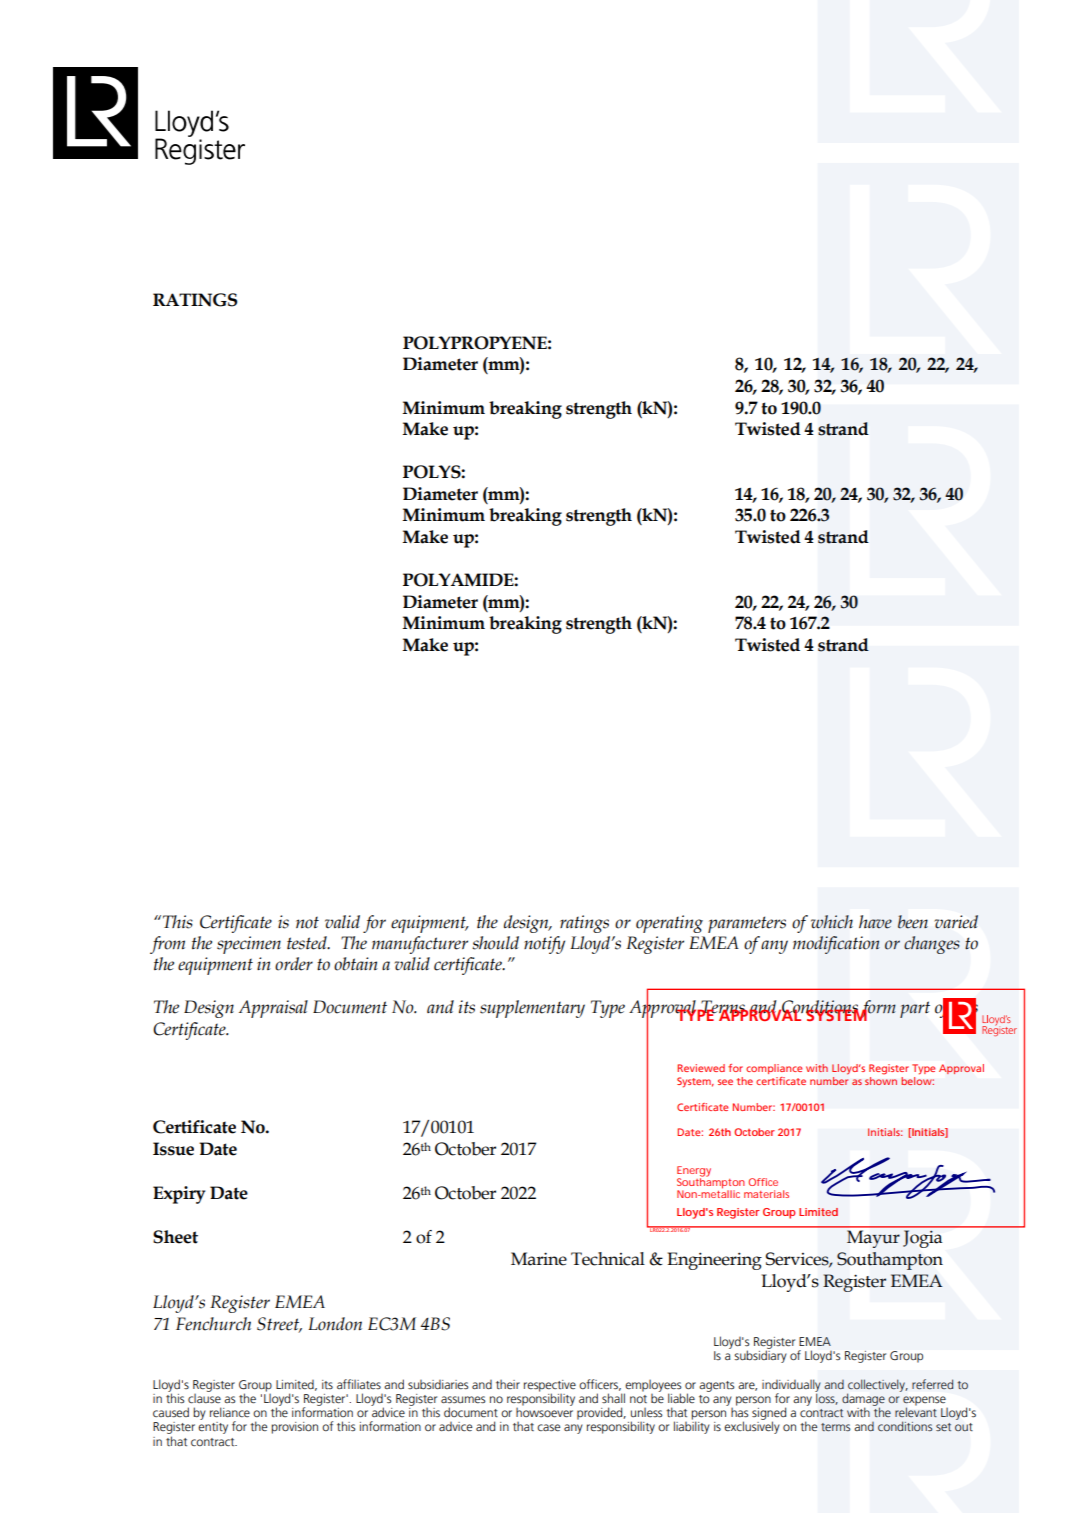 The width and height of the image is (1070, 1513). I want to click on reliance, so click(230, 1412).
